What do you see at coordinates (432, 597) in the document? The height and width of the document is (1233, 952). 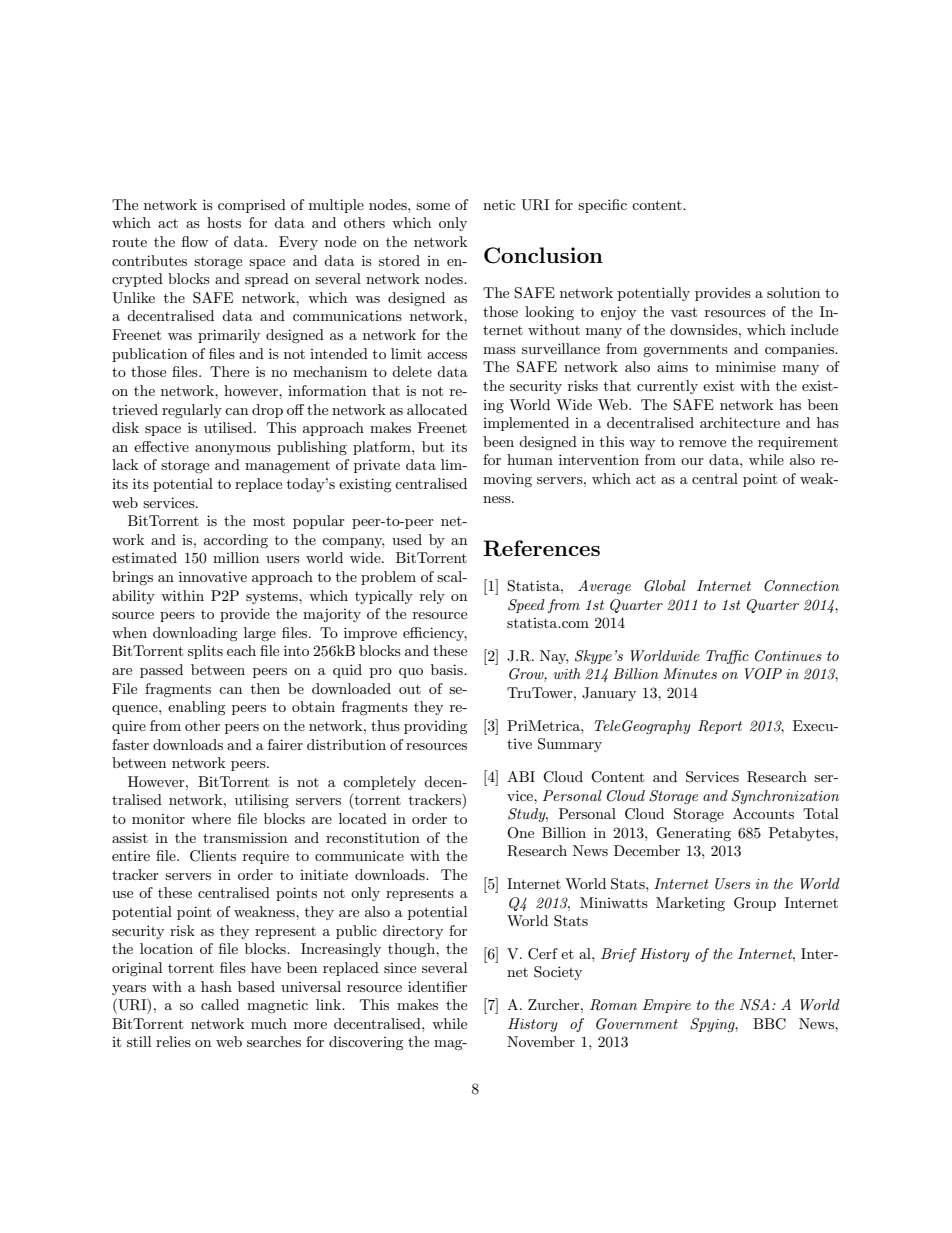 I see `rely` at bounding box center [432, 597].
